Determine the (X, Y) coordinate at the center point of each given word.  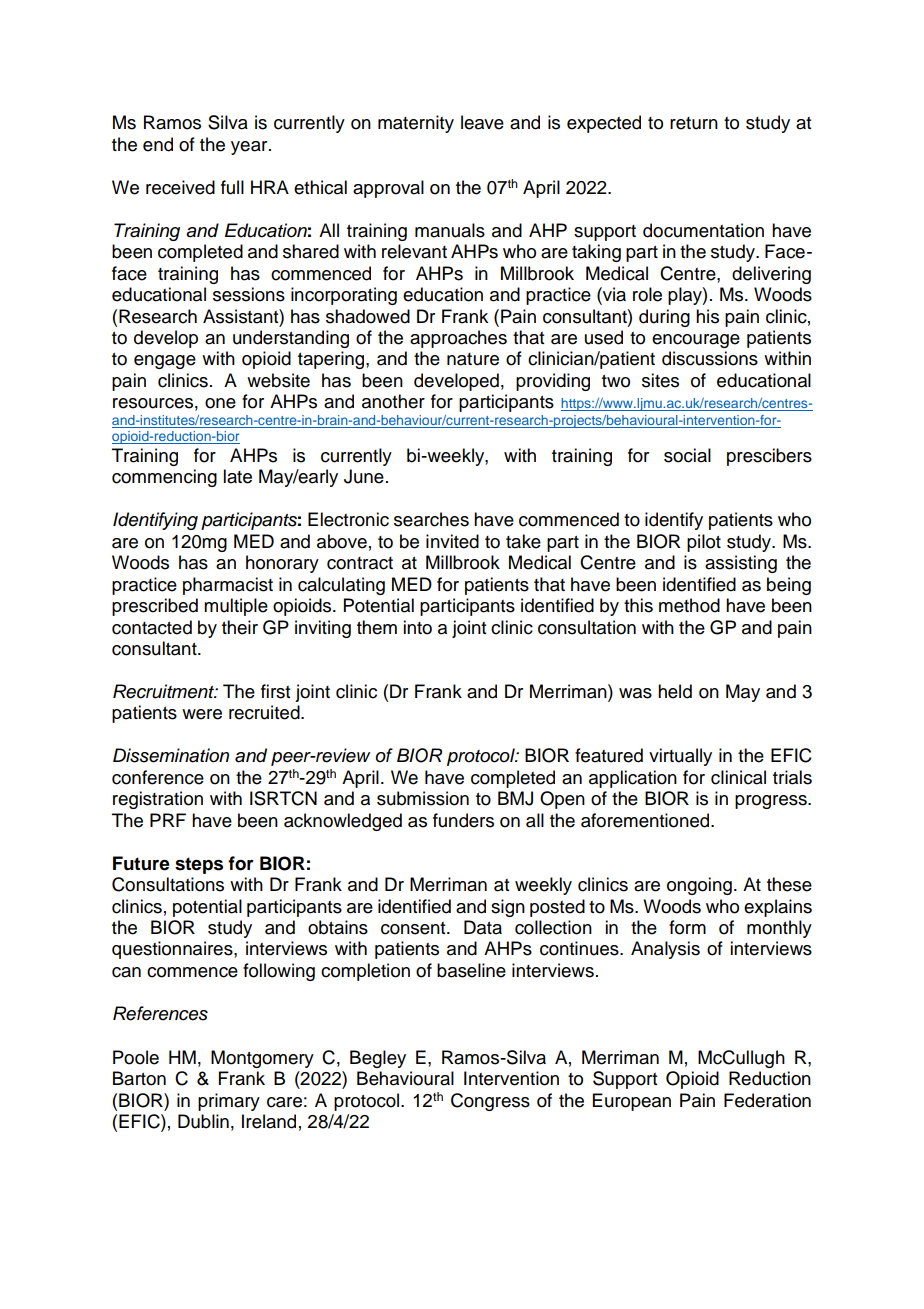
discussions (710, 358)
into (417, 627)
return (694, 123)
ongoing (699, 886)
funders (463, 820)
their (240, 627)
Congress (490, 1102)
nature (473, 359)
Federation (767, 1100)
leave (482, 122)
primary (229, 1102)
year (250, 148)
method (689, 605)
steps (199, 865)
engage (165, 362)
